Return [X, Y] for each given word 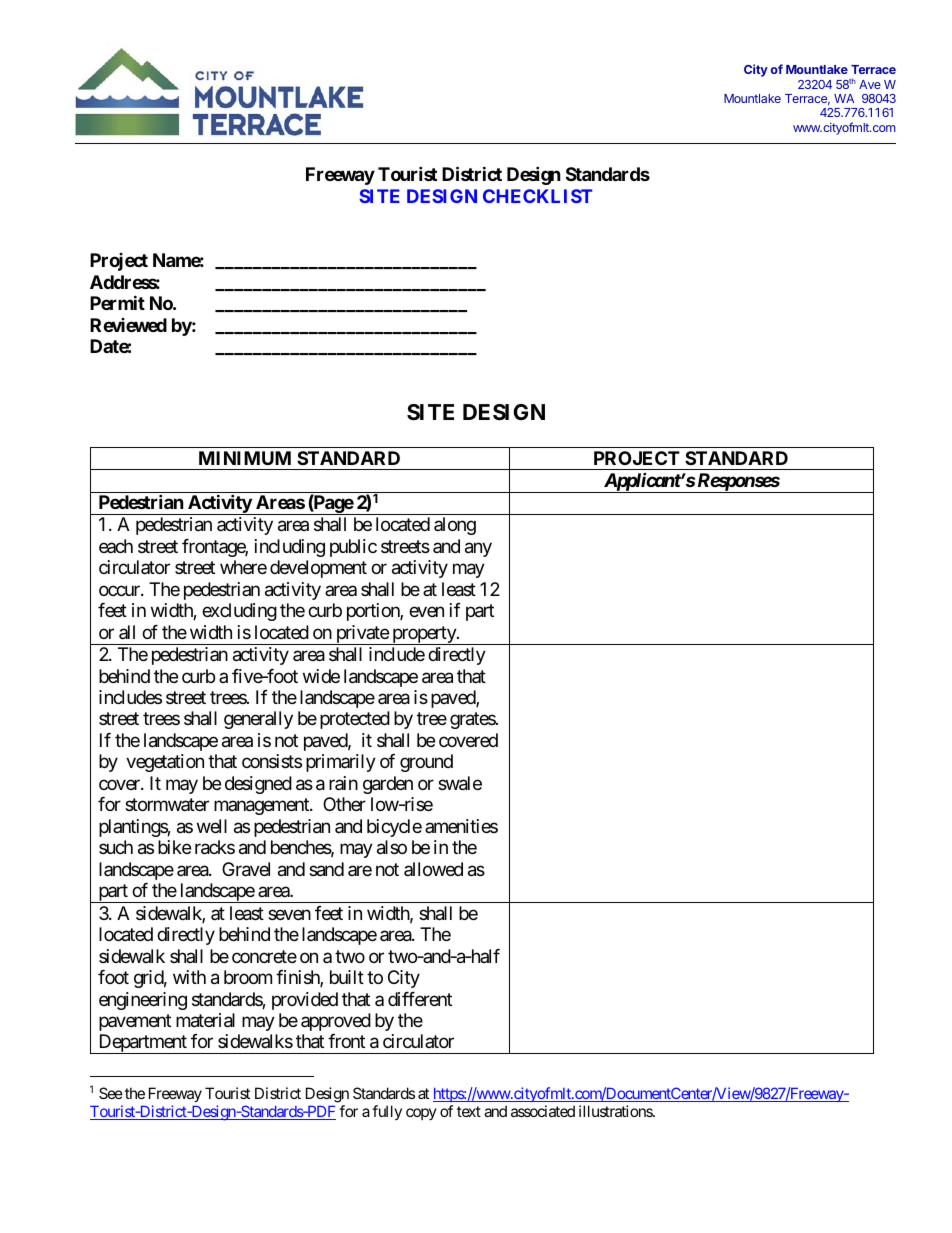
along [455, 526]
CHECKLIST [537, 196]
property [424, 635]
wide [321, 676]
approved [336, 1022]
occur [120, 590]
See [111, 1093]
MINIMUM [245, 458]
